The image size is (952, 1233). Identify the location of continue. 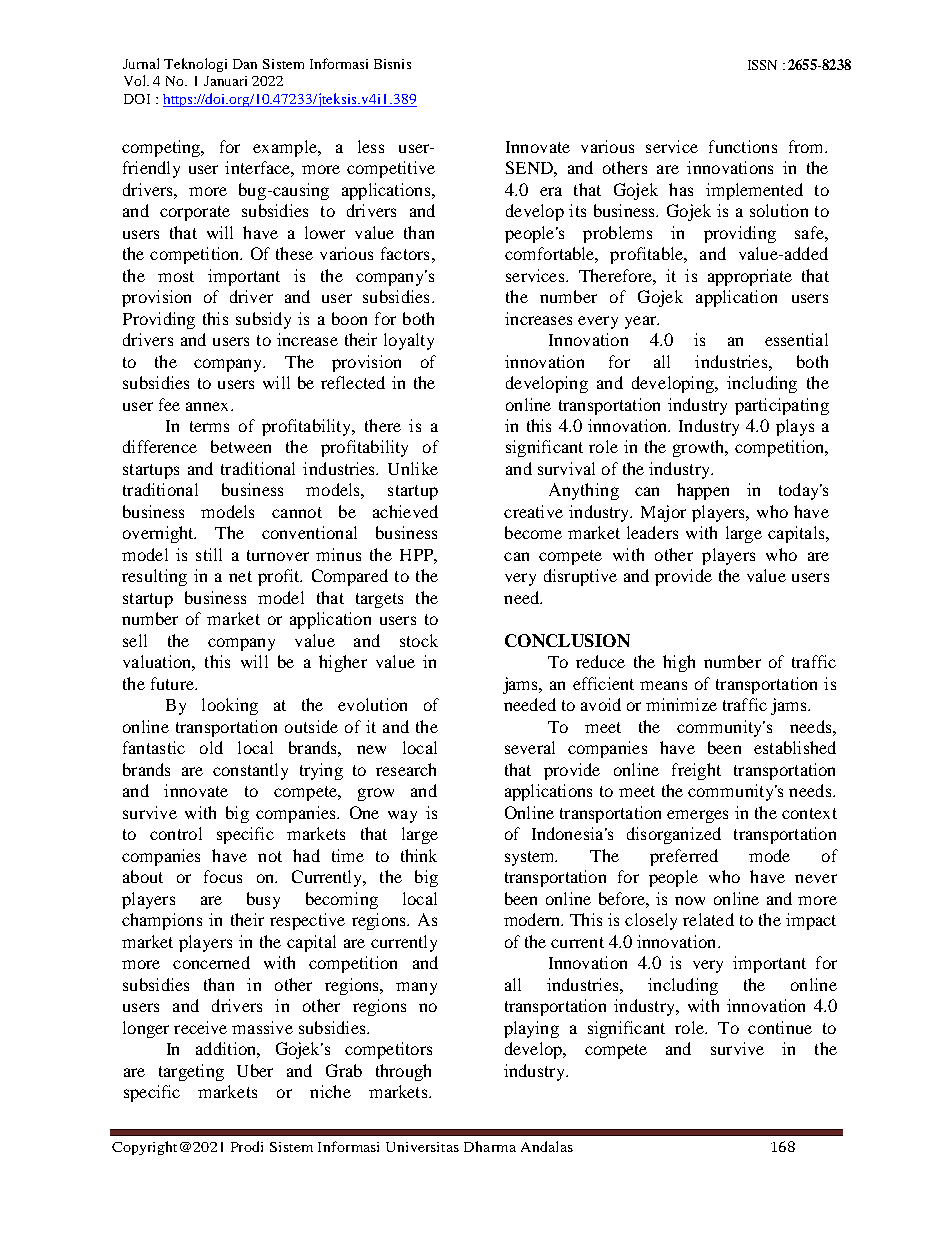
(780, 1027).
